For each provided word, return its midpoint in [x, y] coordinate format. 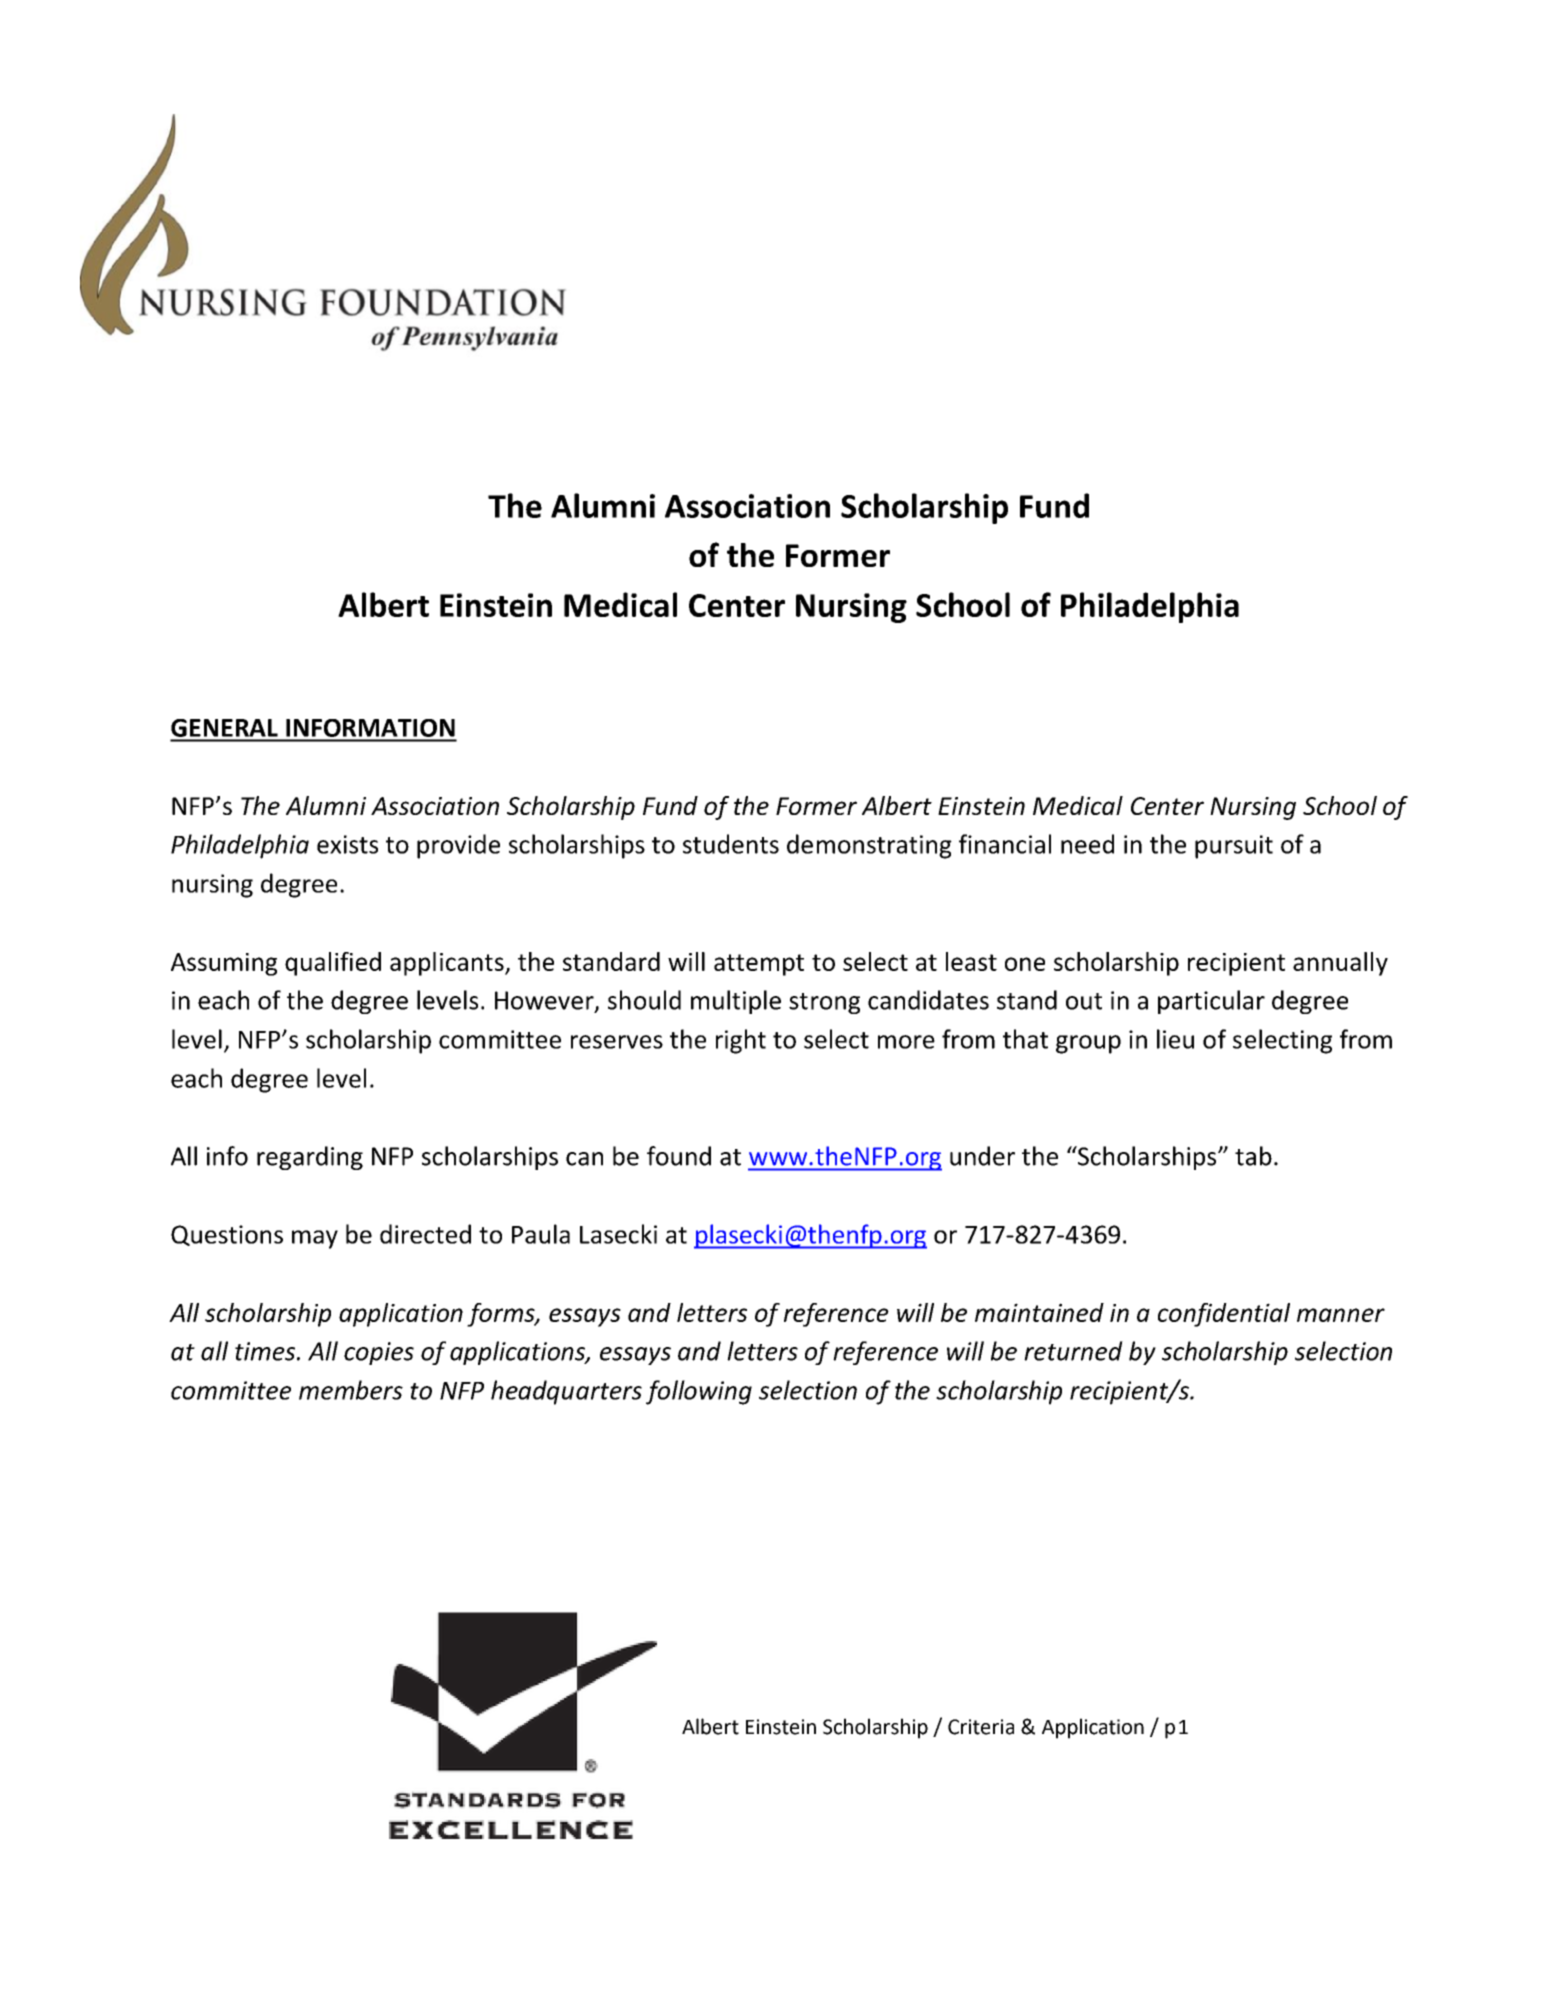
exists [347, 844]
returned [1073, 1351]
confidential [1224, 1315]
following [699, 1392]
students [731, 844]
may [315, 1239]
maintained [1039, 1312]
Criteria [981, 1727]
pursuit [1234, 847]
